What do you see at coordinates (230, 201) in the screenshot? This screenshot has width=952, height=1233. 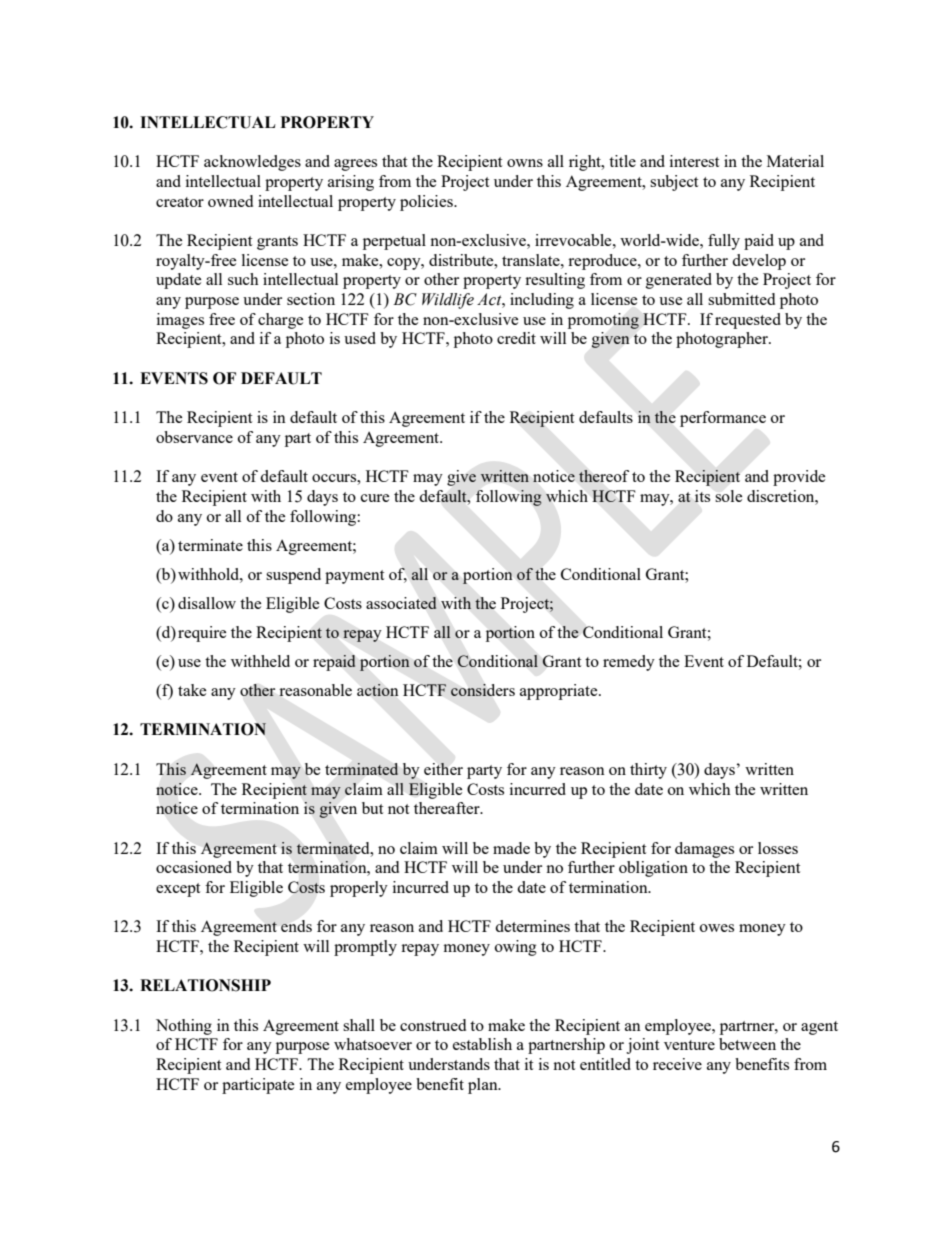 I see `owned` at bounding box center [230, 201].
